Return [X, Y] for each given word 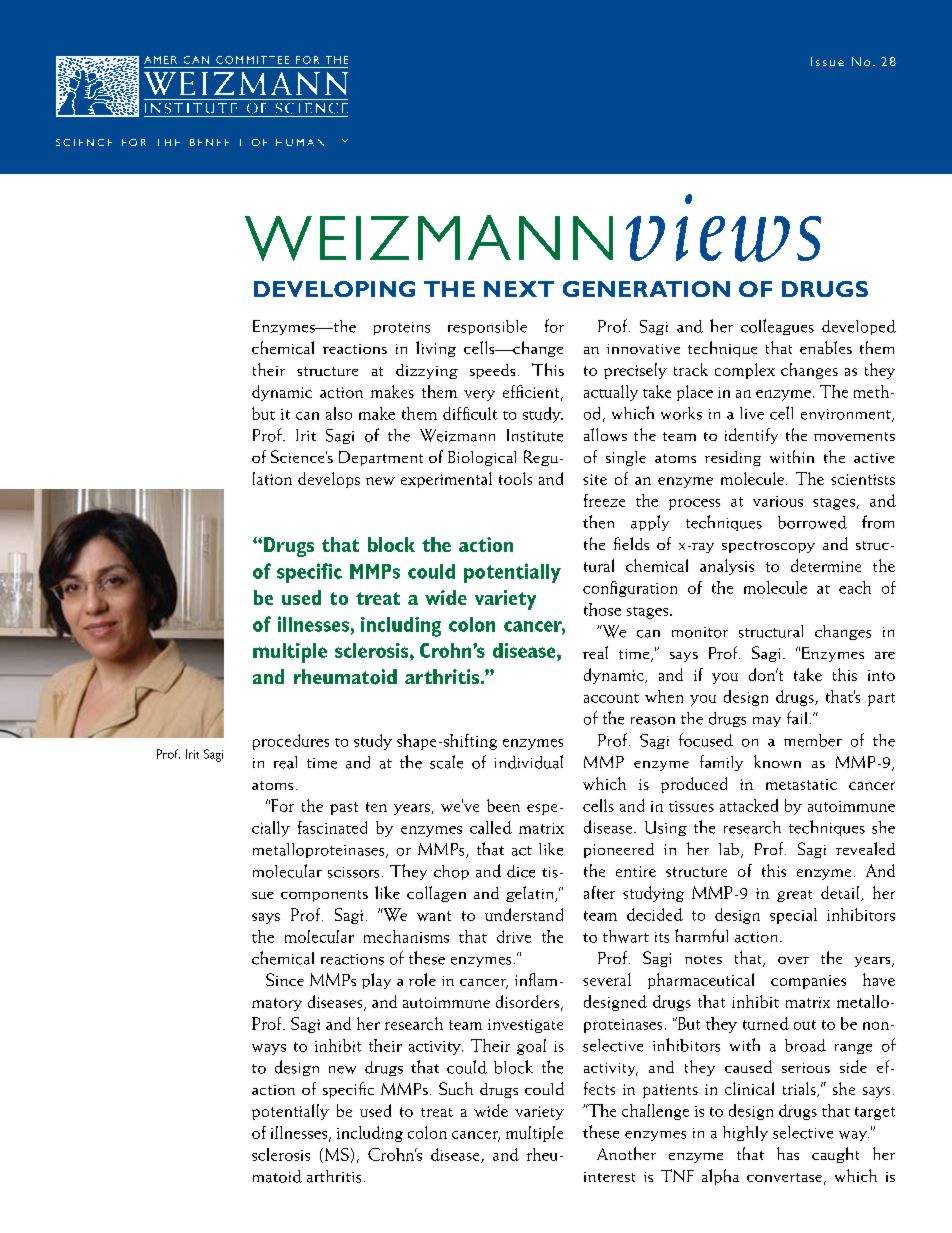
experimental [446, 480]
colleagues [777, 327]
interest [609, 1177]
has [788, 1153]
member [813, 740]
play [376, 981]
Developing [334, 289]
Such [456, 1088]
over [793, 960]
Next [519, 289]
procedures [291, 742]
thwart [626, 936]
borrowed [812, 522]
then [598, 522]
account [611, 698]
